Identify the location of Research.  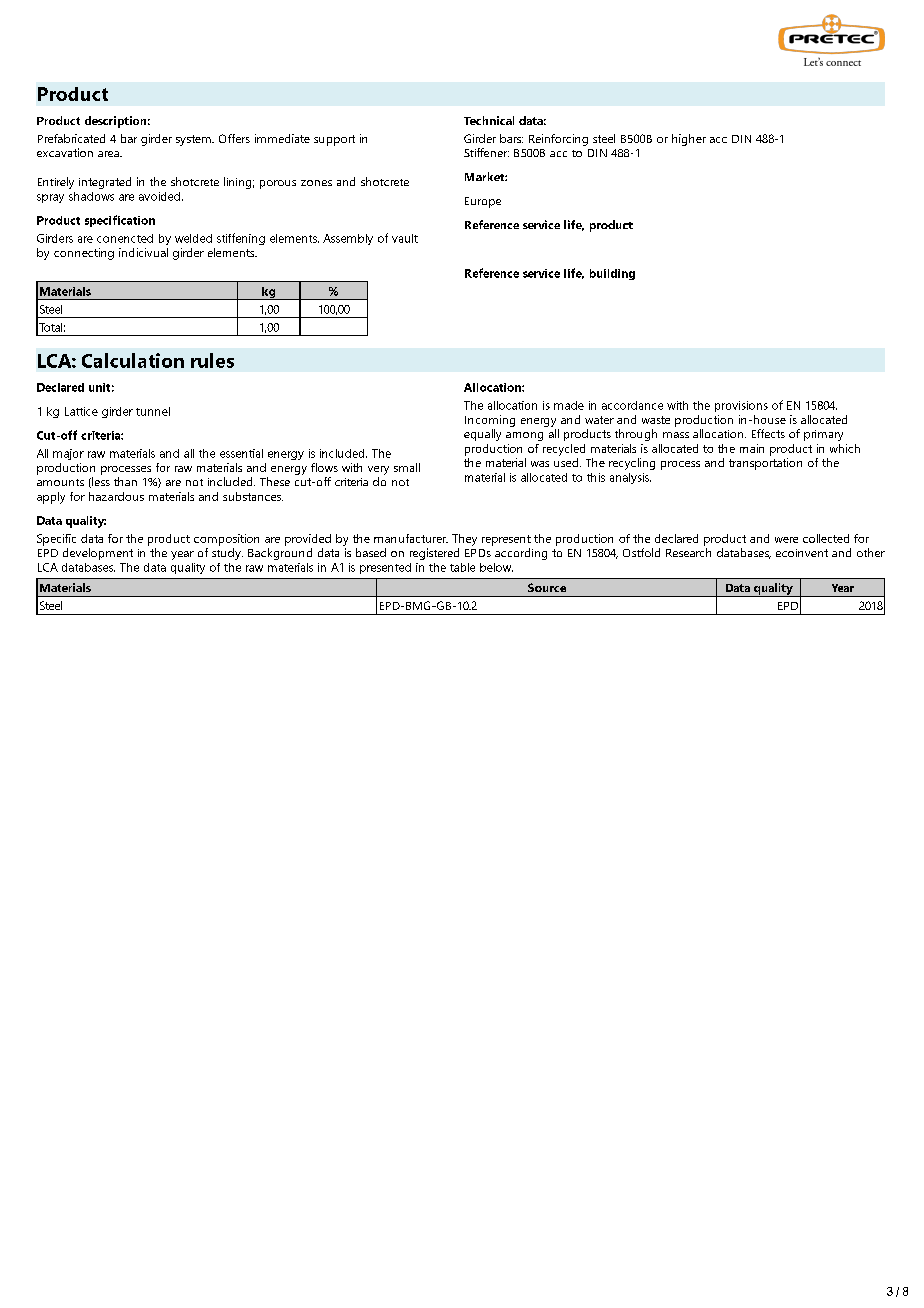
(688, 552).
